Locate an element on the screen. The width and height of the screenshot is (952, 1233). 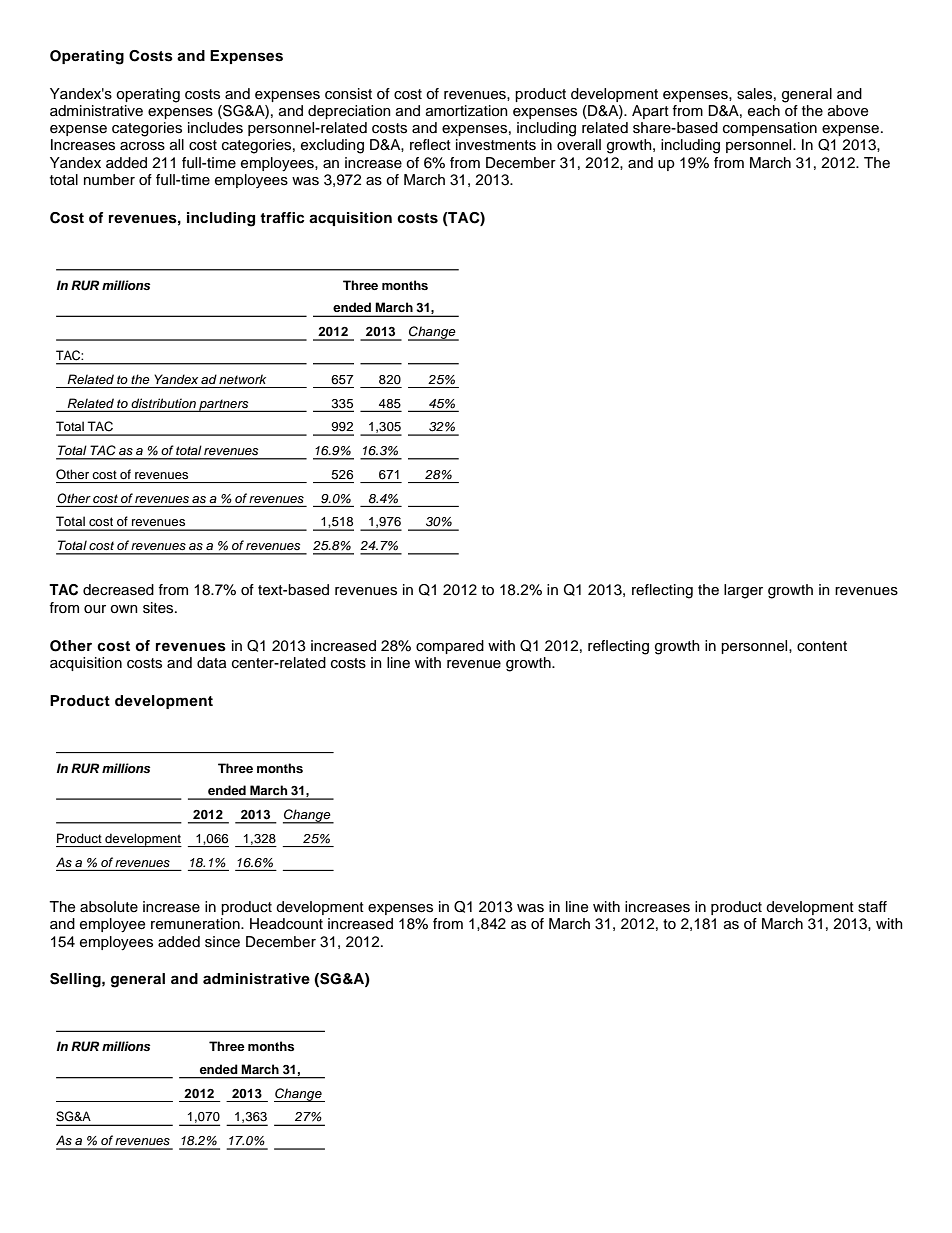
larger is located at coordinates (743, 591).
